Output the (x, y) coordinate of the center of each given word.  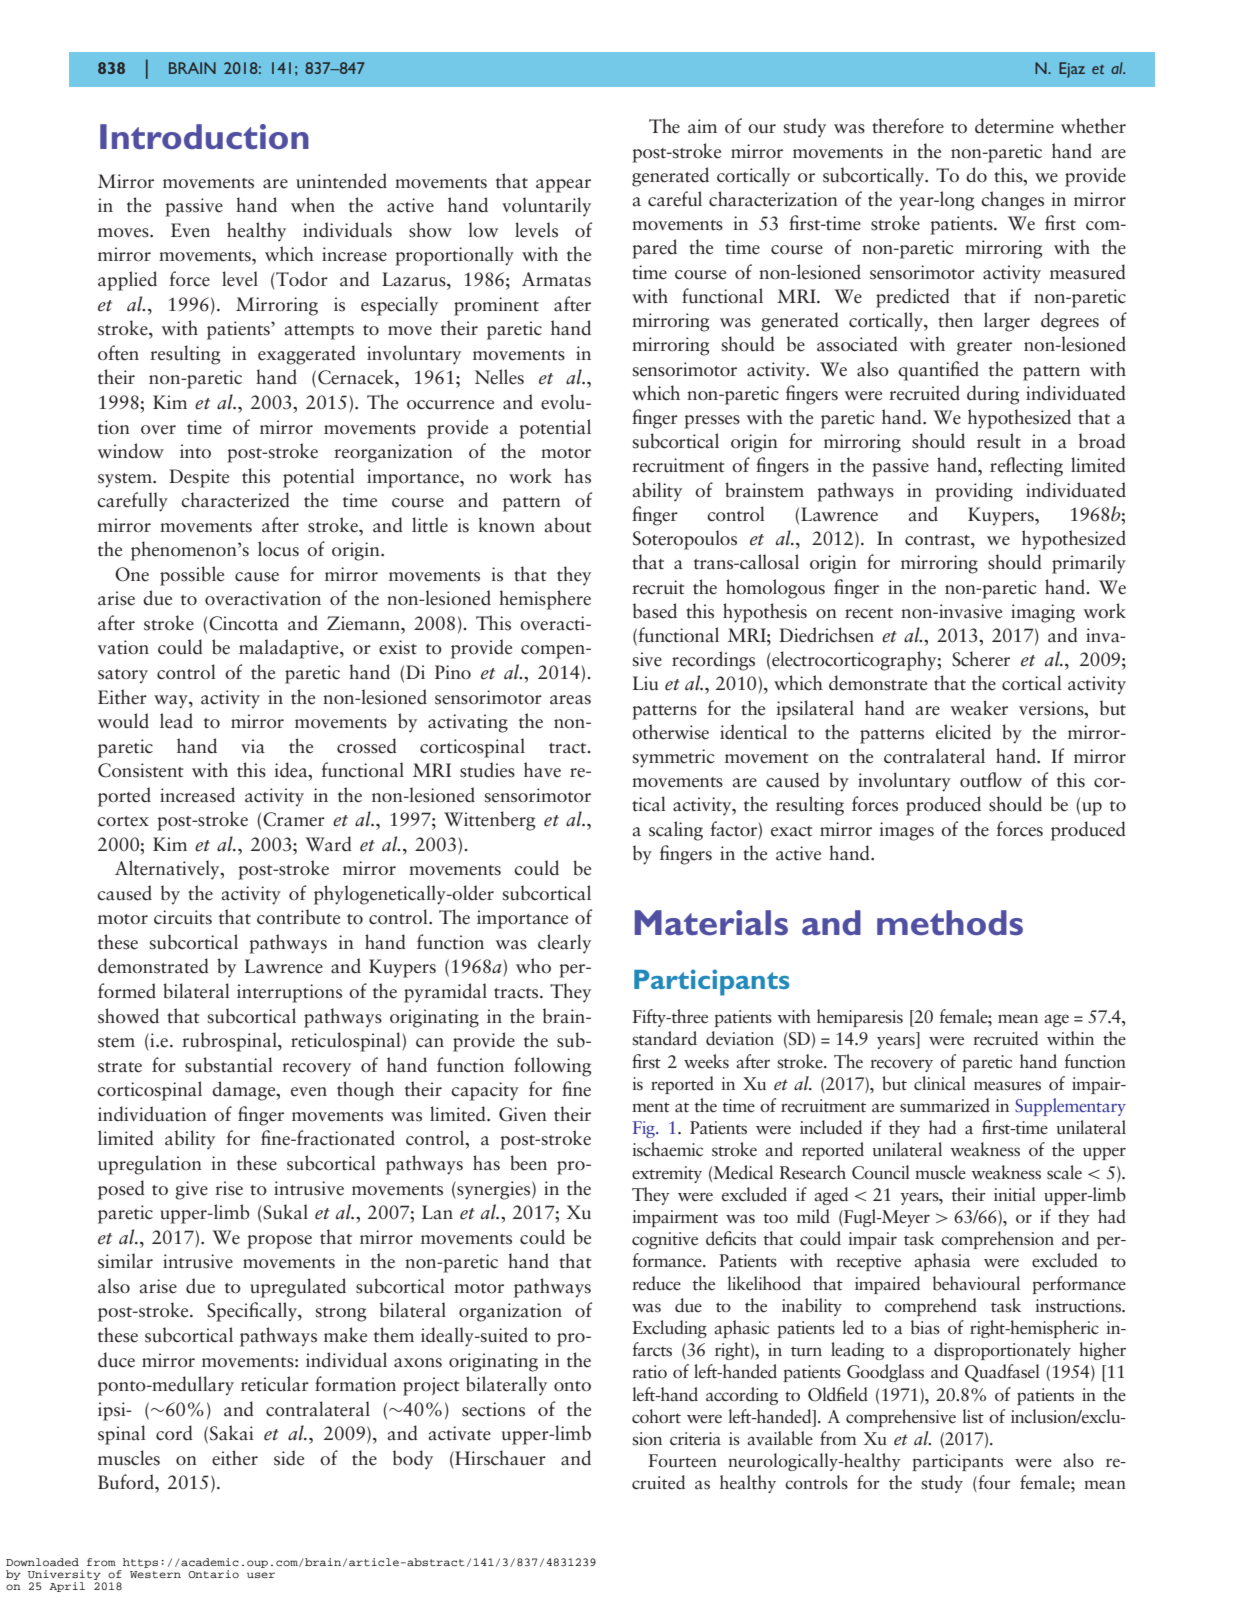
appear (563, 186)
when (313, 205)
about (568, 525)
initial (1015, 1194)
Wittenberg (490, 821)
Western (155, 1574)
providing (974, 492)
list (973, 1416)
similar (125, 1261)
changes (1012, 201)
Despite (199, 478)
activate (459, 1433)
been (528, 1163)
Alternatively (168, 870)
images (906, 831)
